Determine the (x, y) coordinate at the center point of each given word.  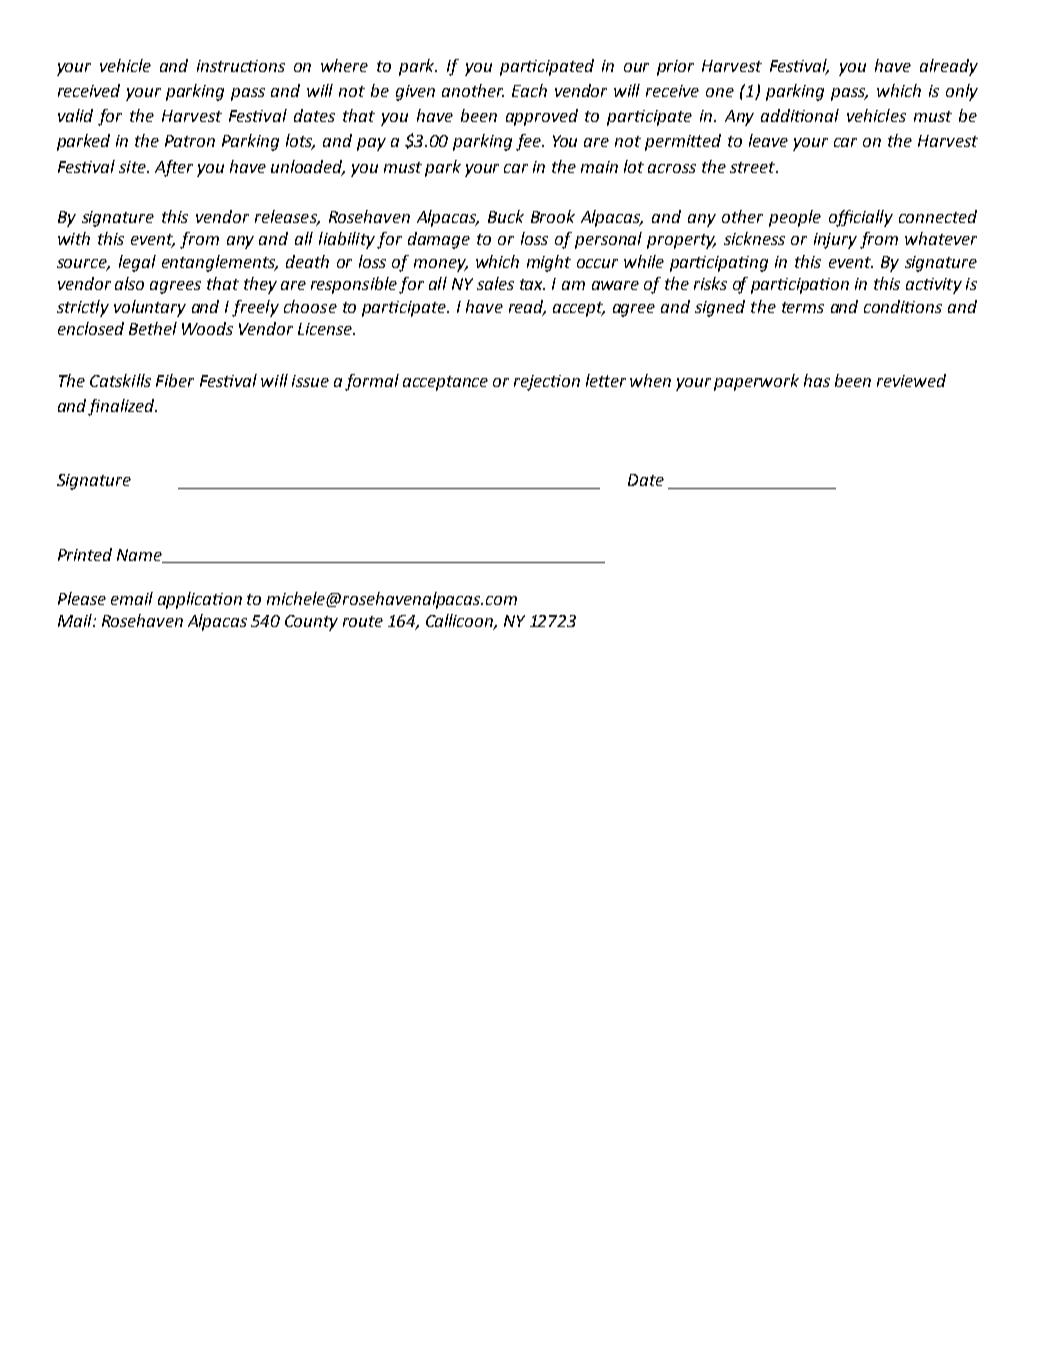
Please (82, 598)
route (363, 621)
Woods (207, 328)
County (311, 623)
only (962, 92)
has (817, 380)
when (650, 380)
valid (75, 115)
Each (529, 90)
